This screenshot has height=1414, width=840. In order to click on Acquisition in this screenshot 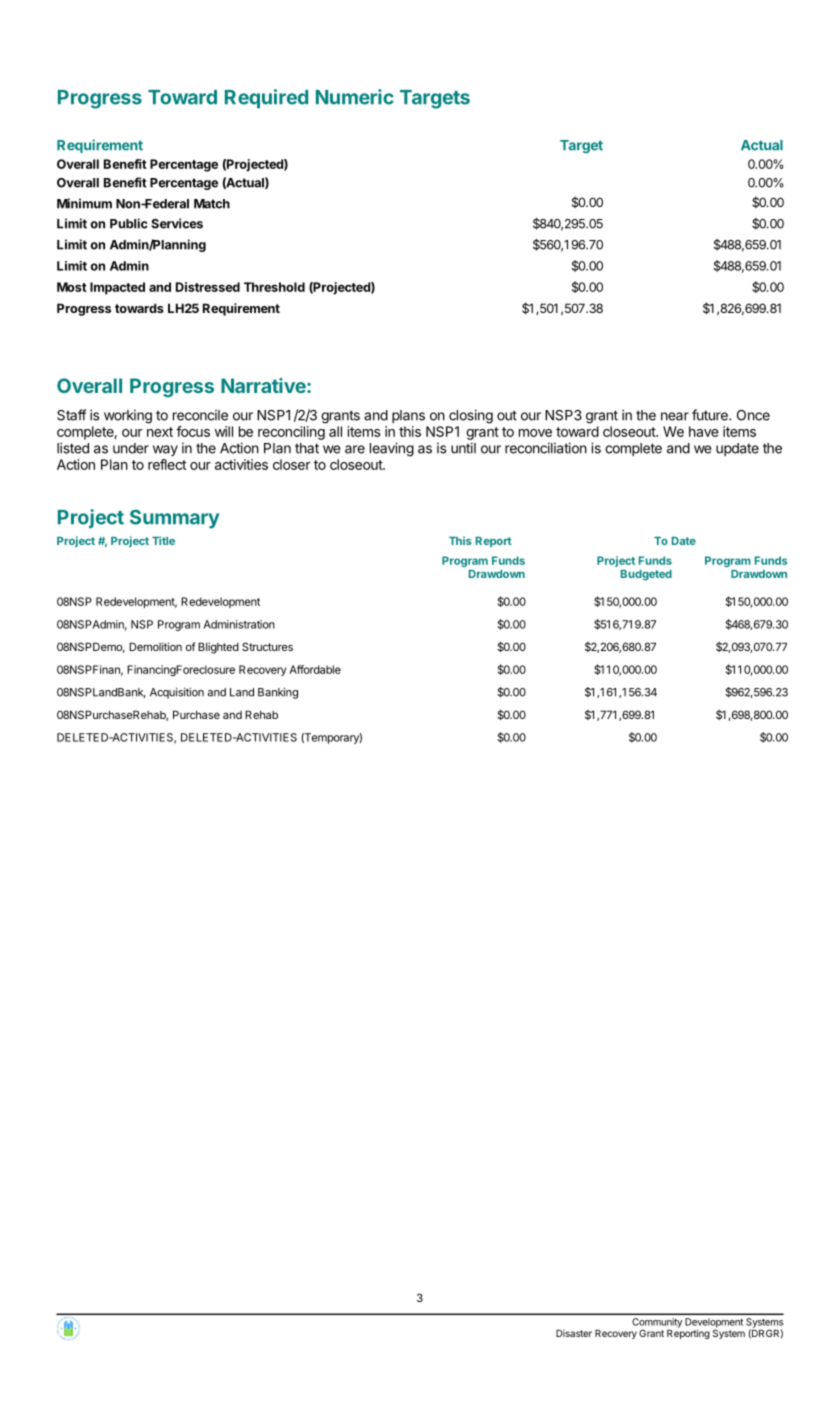, I will do `click(177, 693)`.
